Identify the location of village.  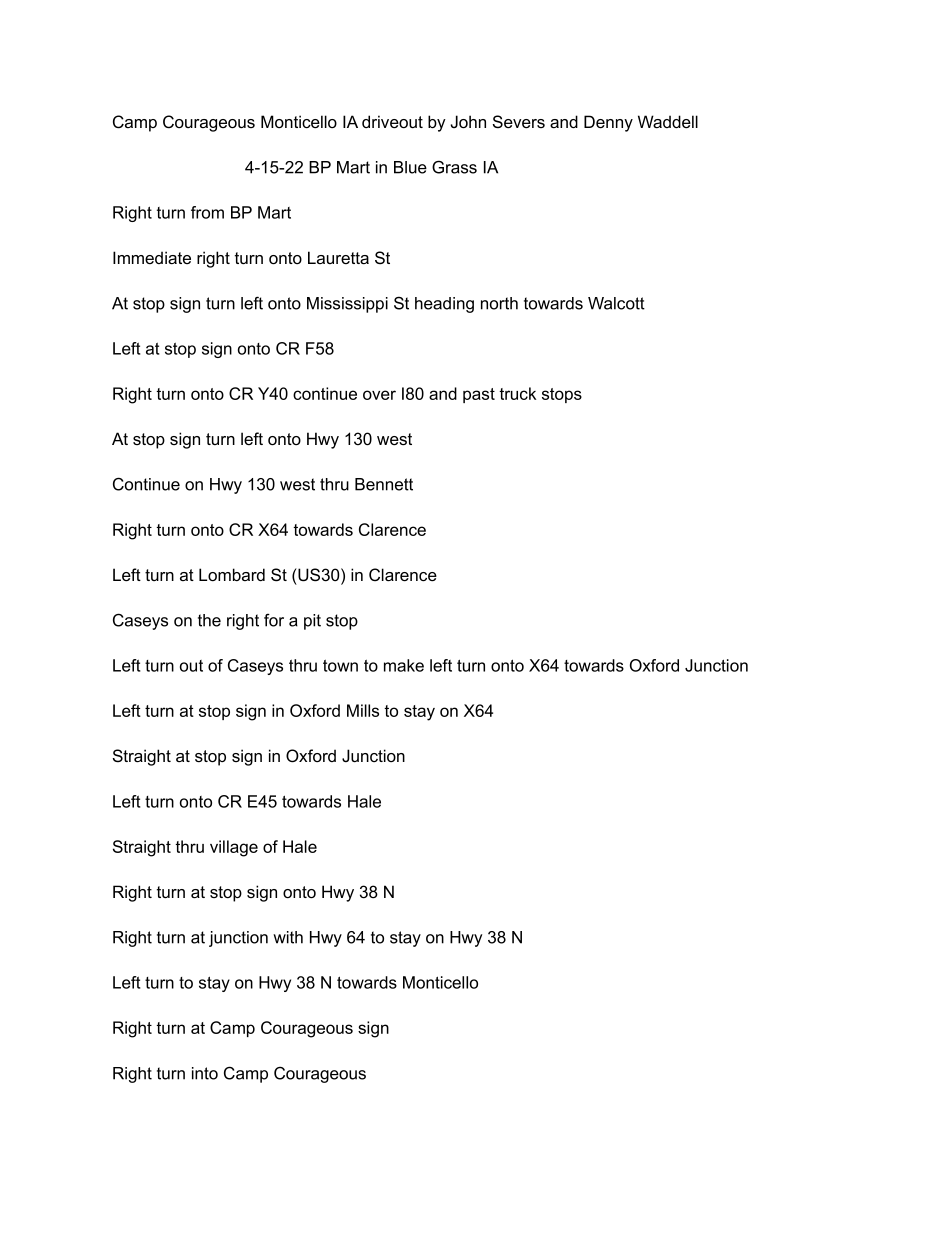
(234, 848).
